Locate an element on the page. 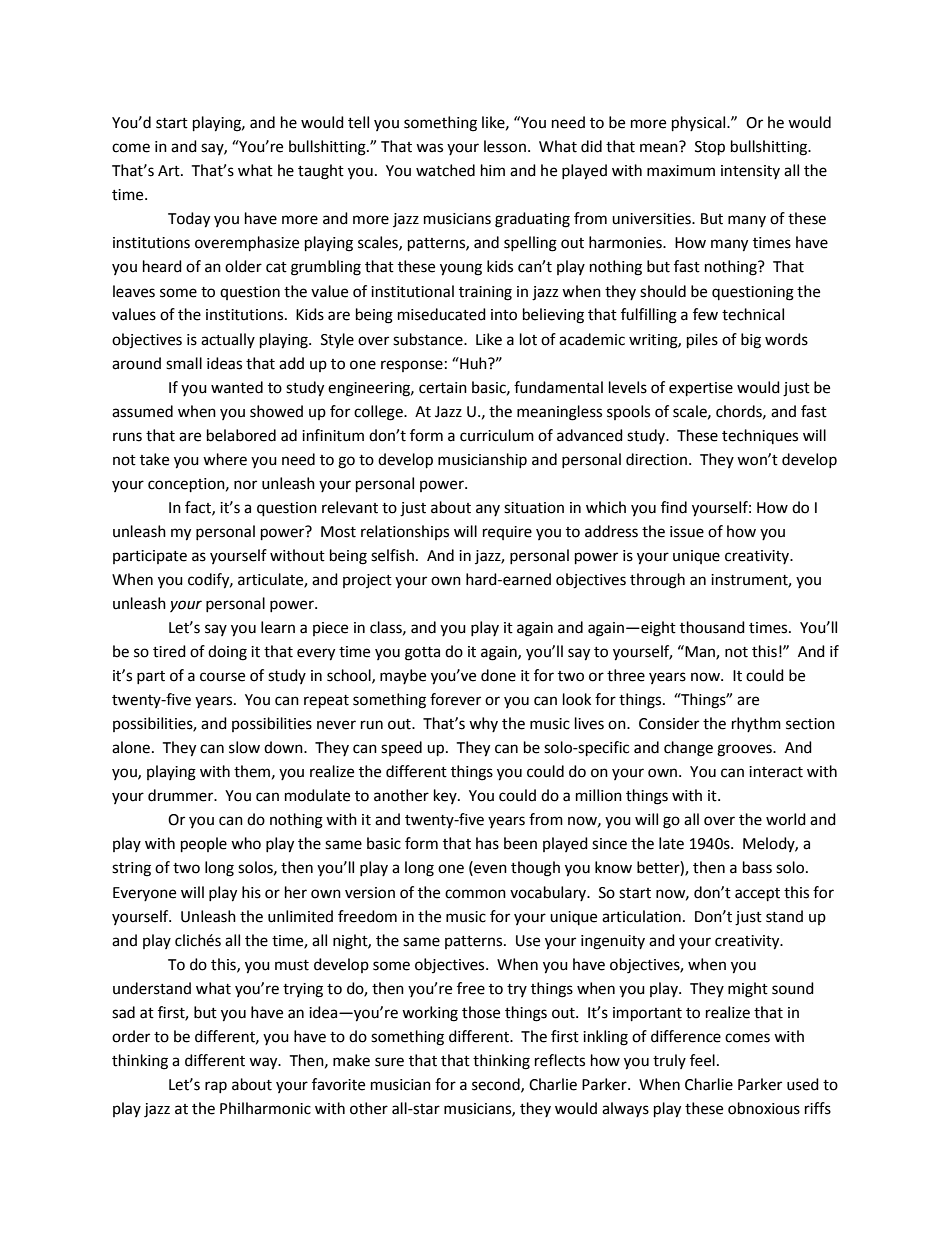 The height and width of the page is (1233, 952). Stop is located at coordinates (710, 148).
